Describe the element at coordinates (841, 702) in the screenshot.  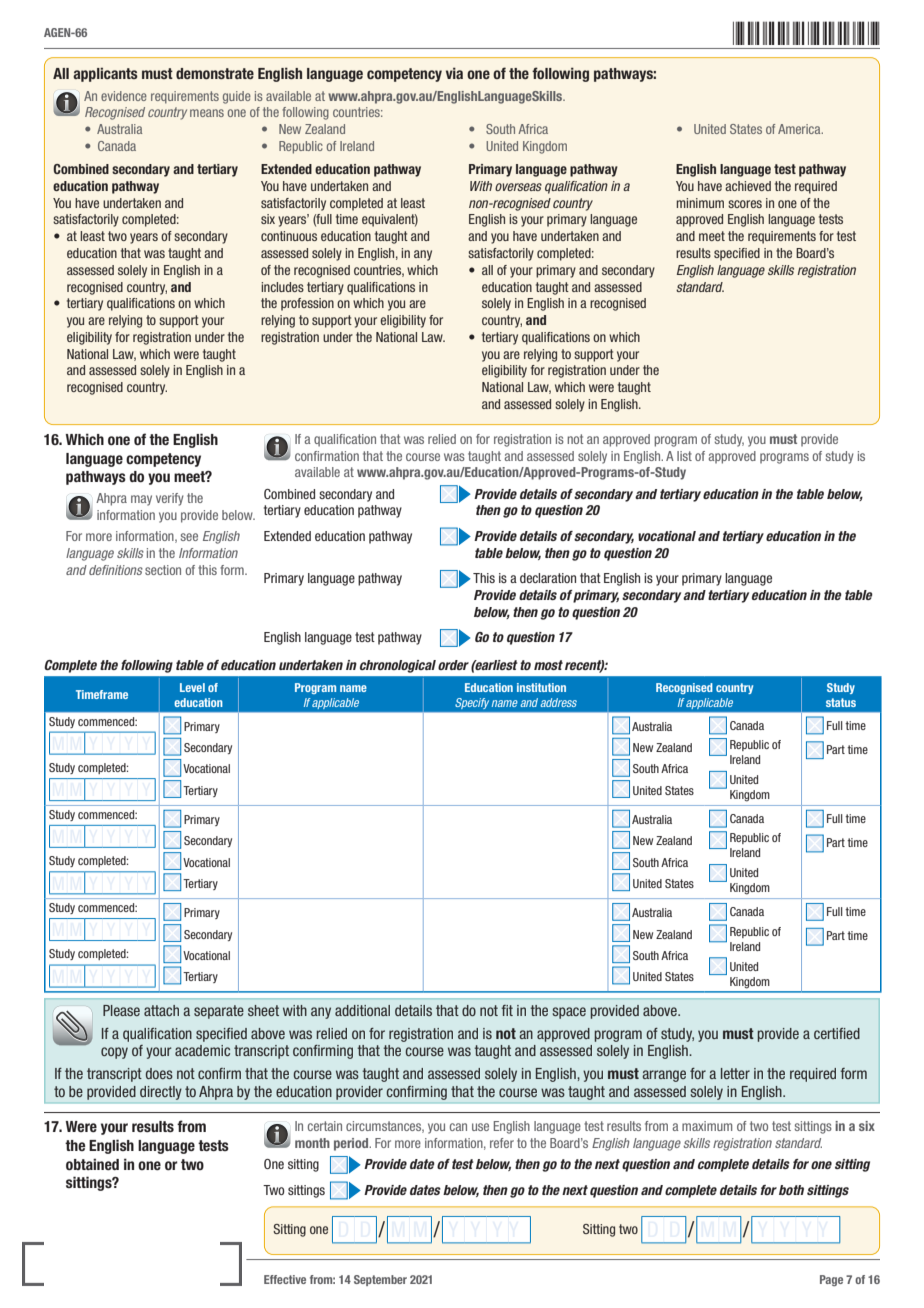
I see `status` at that location.
